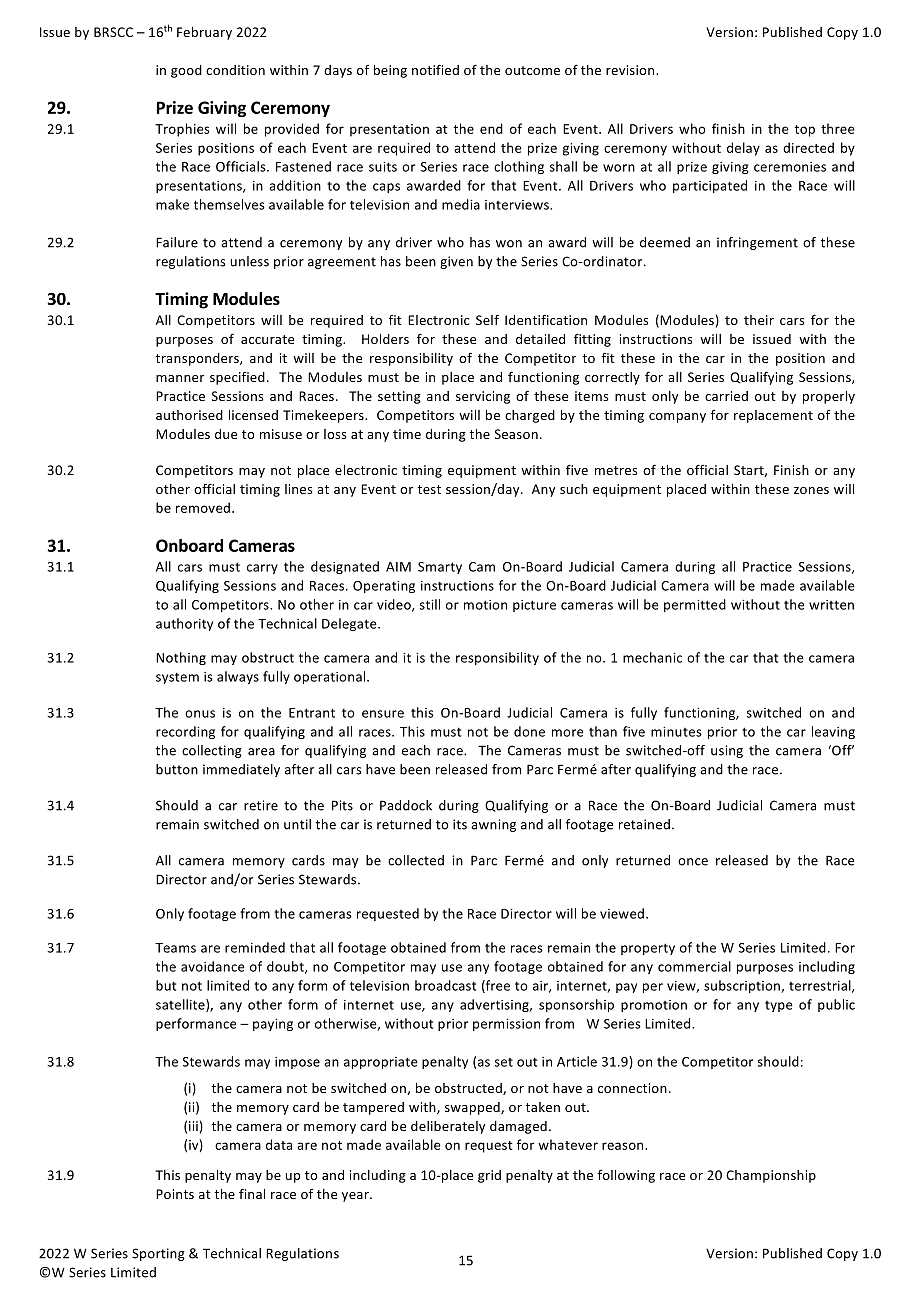 Image resolution: width=924 pixels, height=1307 pixels. What do you see at coordinates (694, 966) in the document?
I see `commercial` at bounding box center [694, 966].
